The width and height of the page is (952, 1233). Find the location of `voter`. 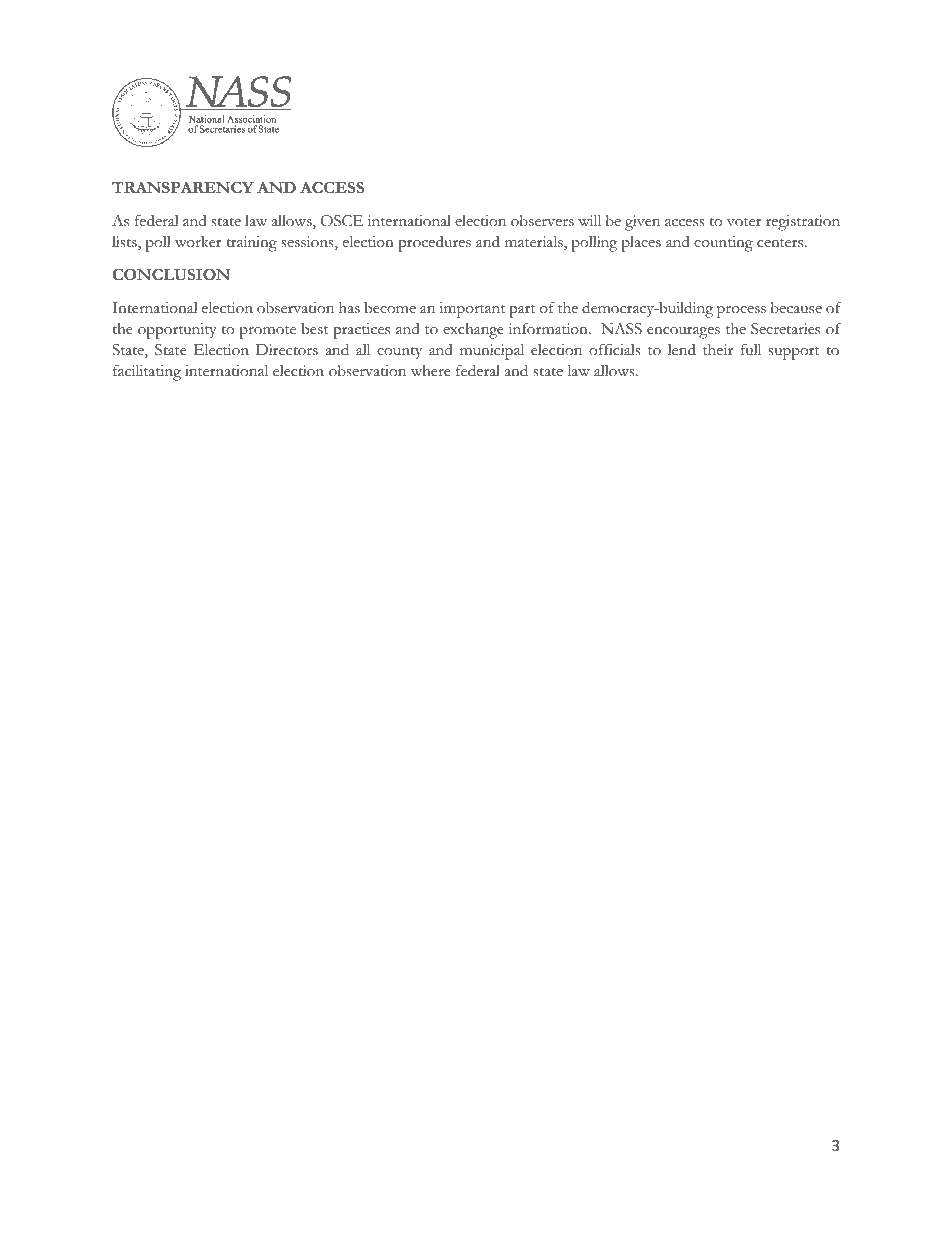

voter is located at coordinates (744, 222).
